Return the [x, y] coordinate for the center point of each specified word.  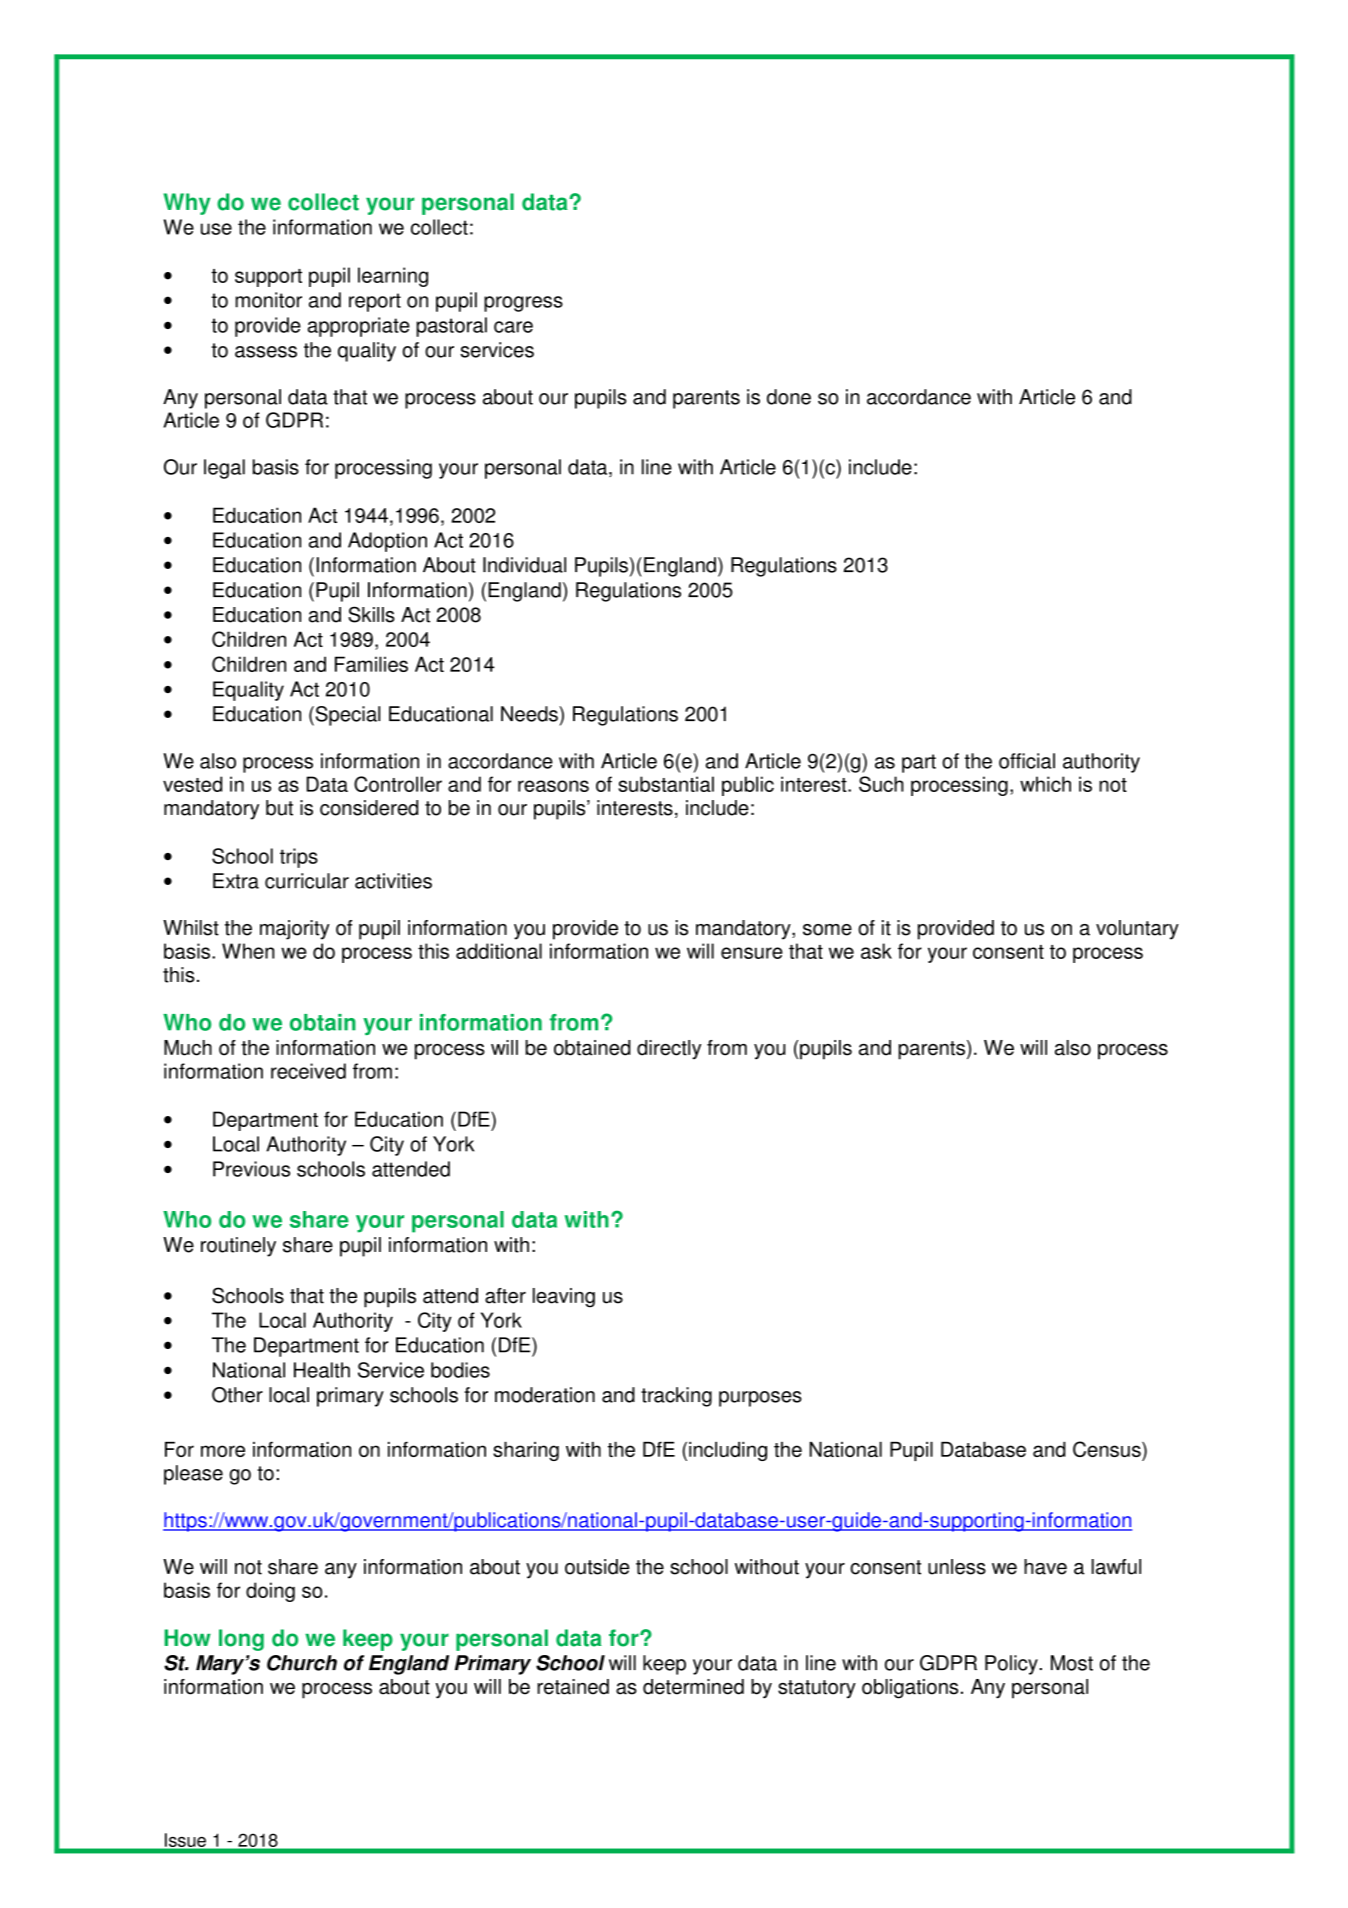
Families [371, 664]
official [1027, 761]
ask [876, 951]
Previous [251, 1169]
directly [669, 1050]
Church [302, 1663]
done [789, 397]
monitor [268, 300]
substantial [666, 784]
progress [523, 304]
